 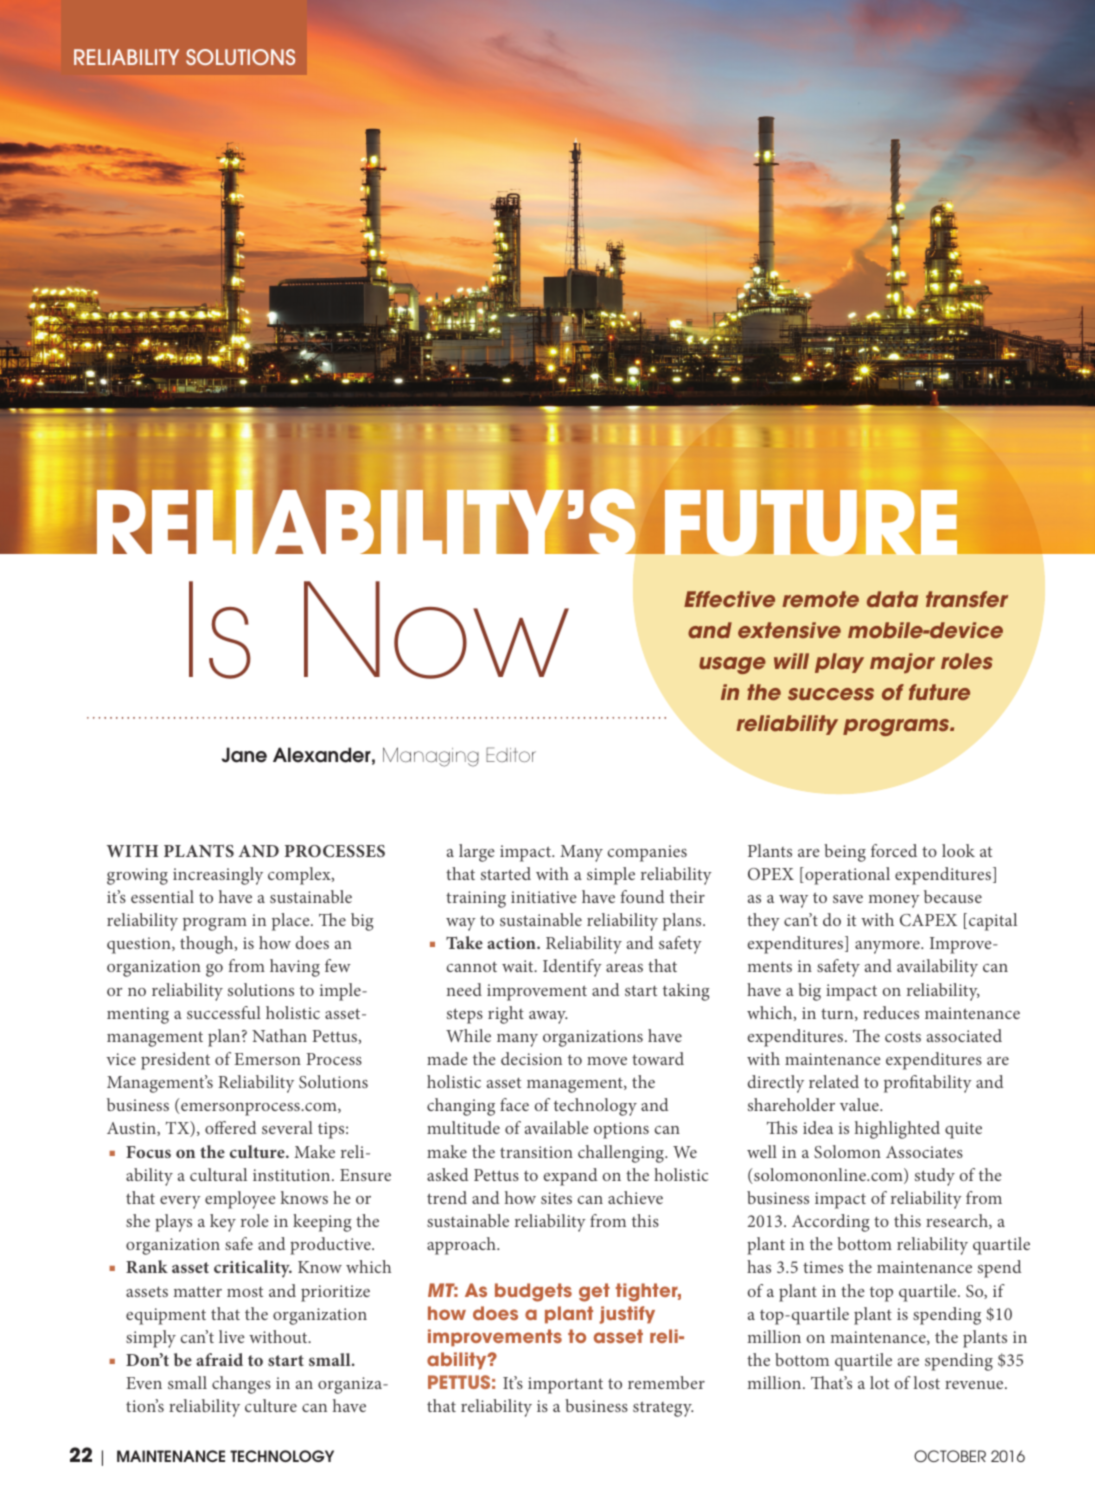 What do you see at coordinates (924, 1152) in the document?
I see `Associates` at bounding box center [924, 1152].
